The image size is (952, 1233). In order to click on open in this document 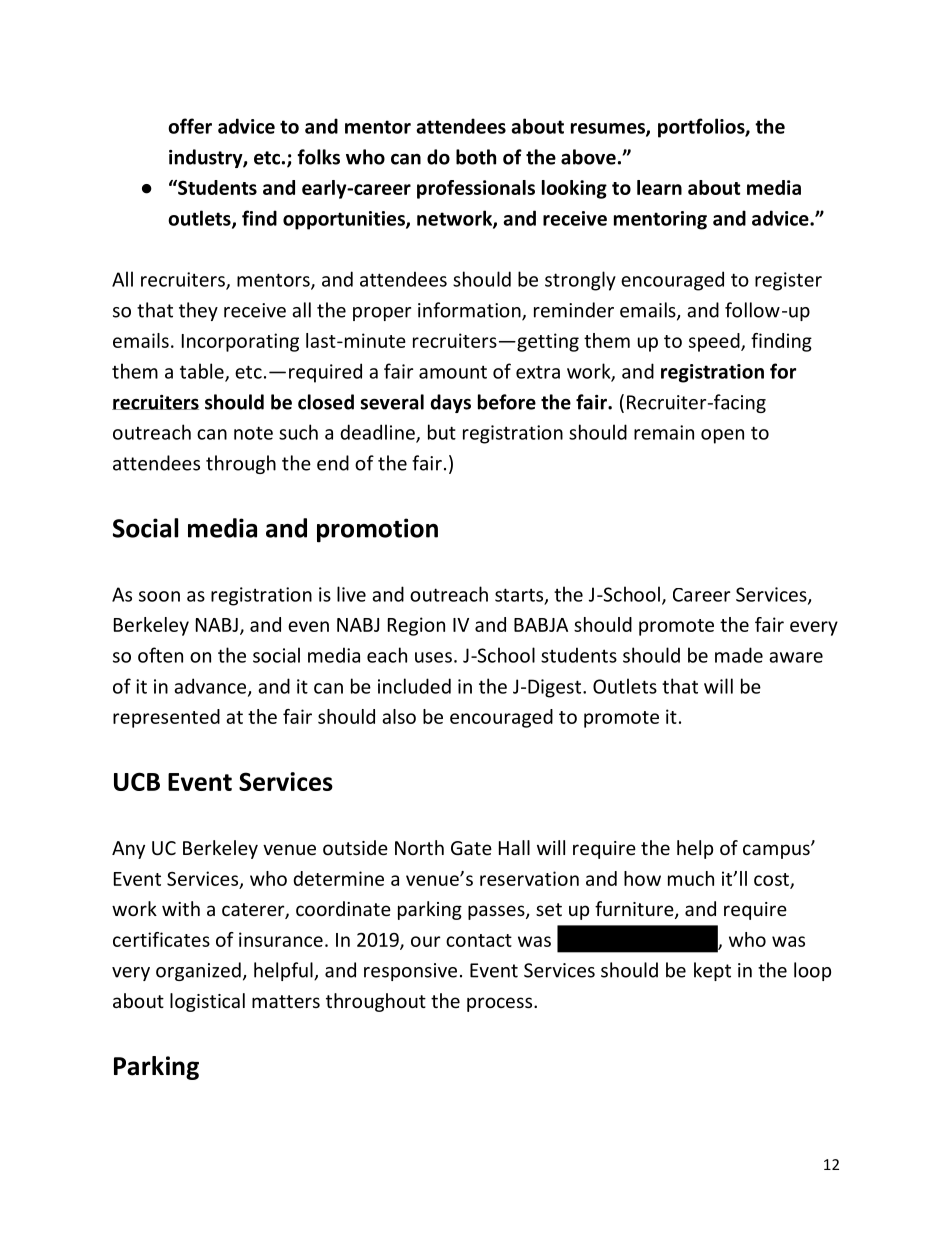, I will do `click(722, 436)`.
